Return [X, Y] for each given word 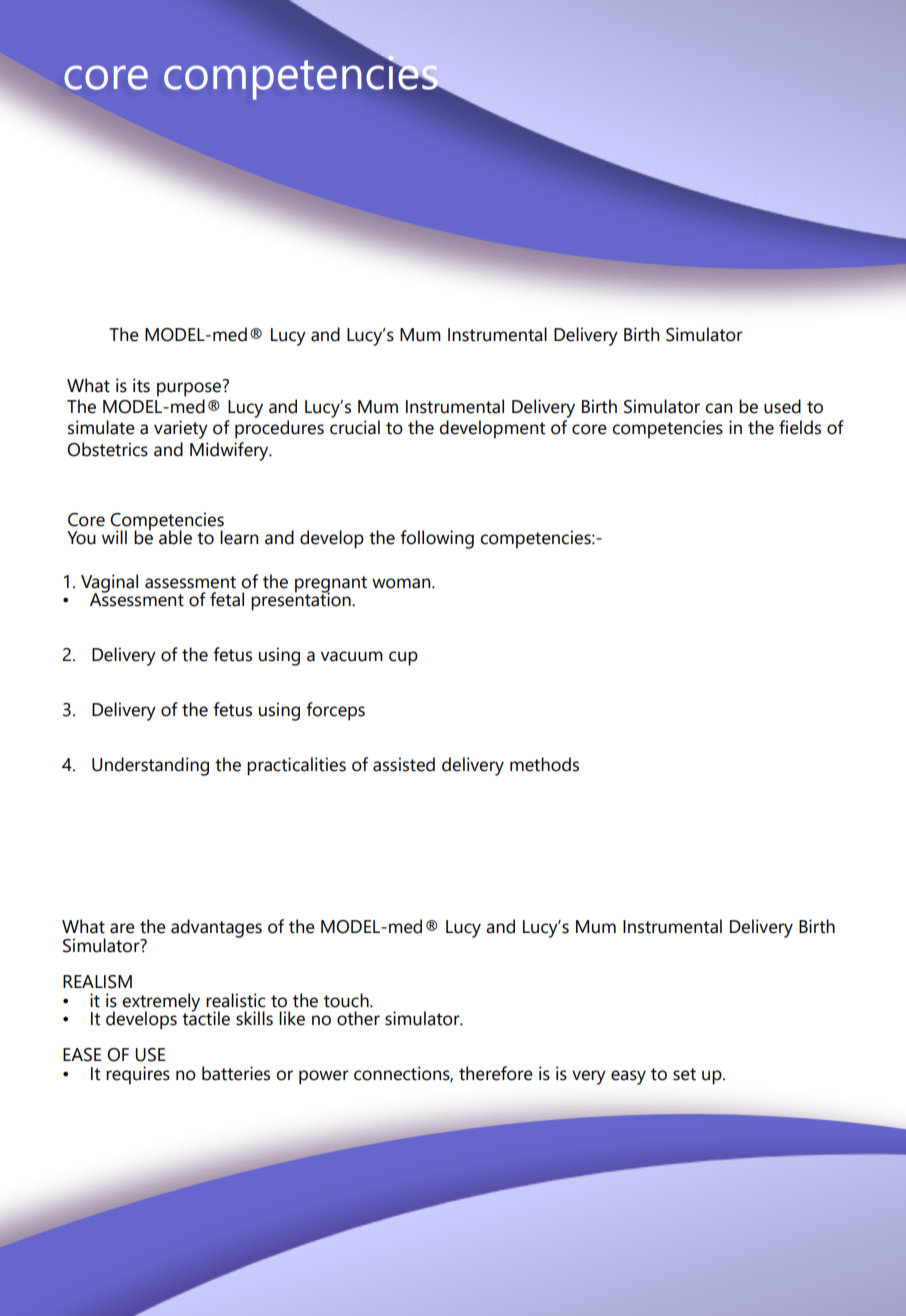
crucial [355, 427]
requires [138, 1075]
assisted [404, 764]
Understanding [150, 766]
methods [544, 764]
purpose [190, 388]
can [718, 408]
